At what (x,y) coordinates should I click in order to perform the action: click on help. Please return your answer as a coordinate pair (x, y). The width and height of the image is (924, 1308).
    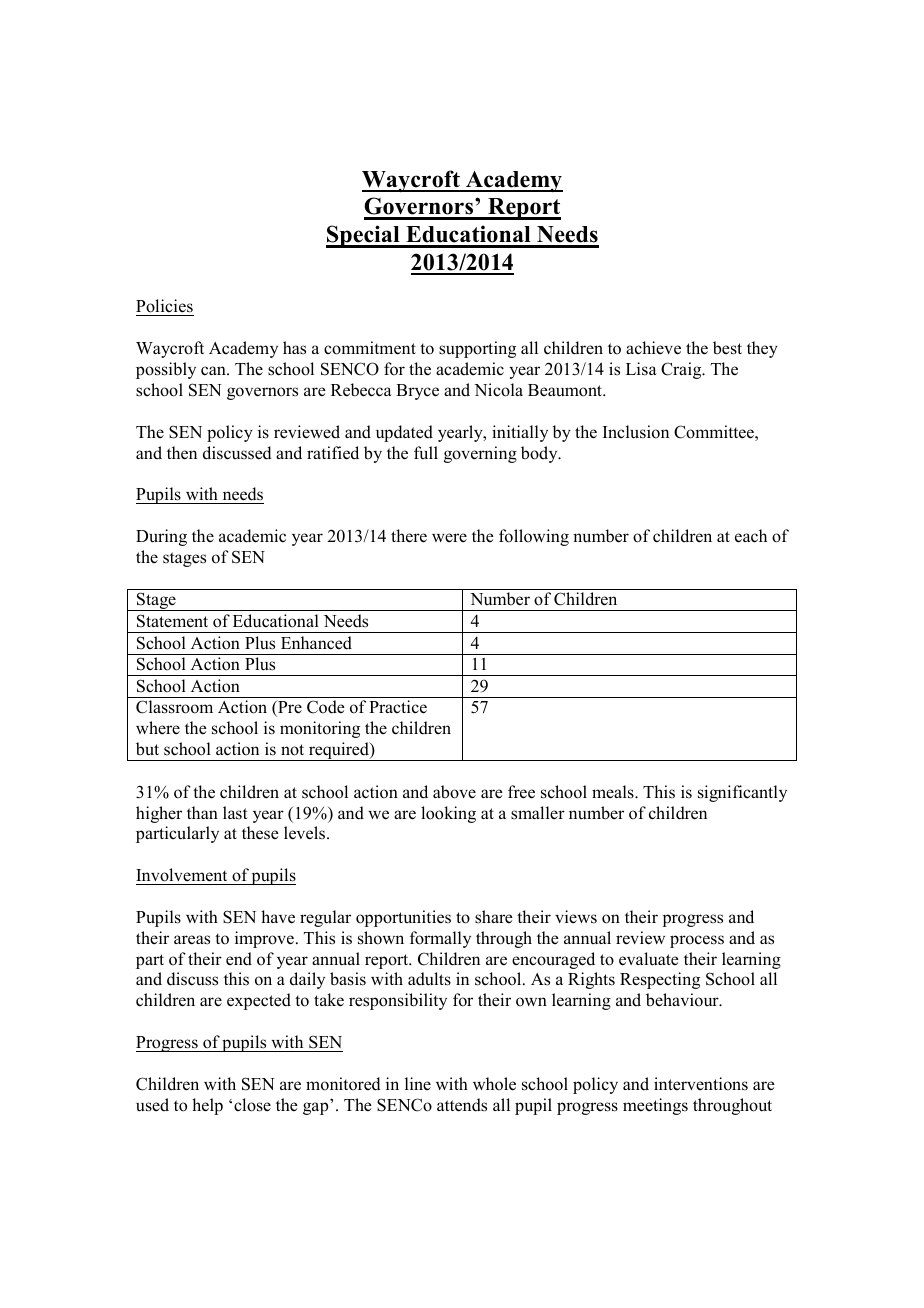
    Looking at the image, I should click on (207, 1106).
